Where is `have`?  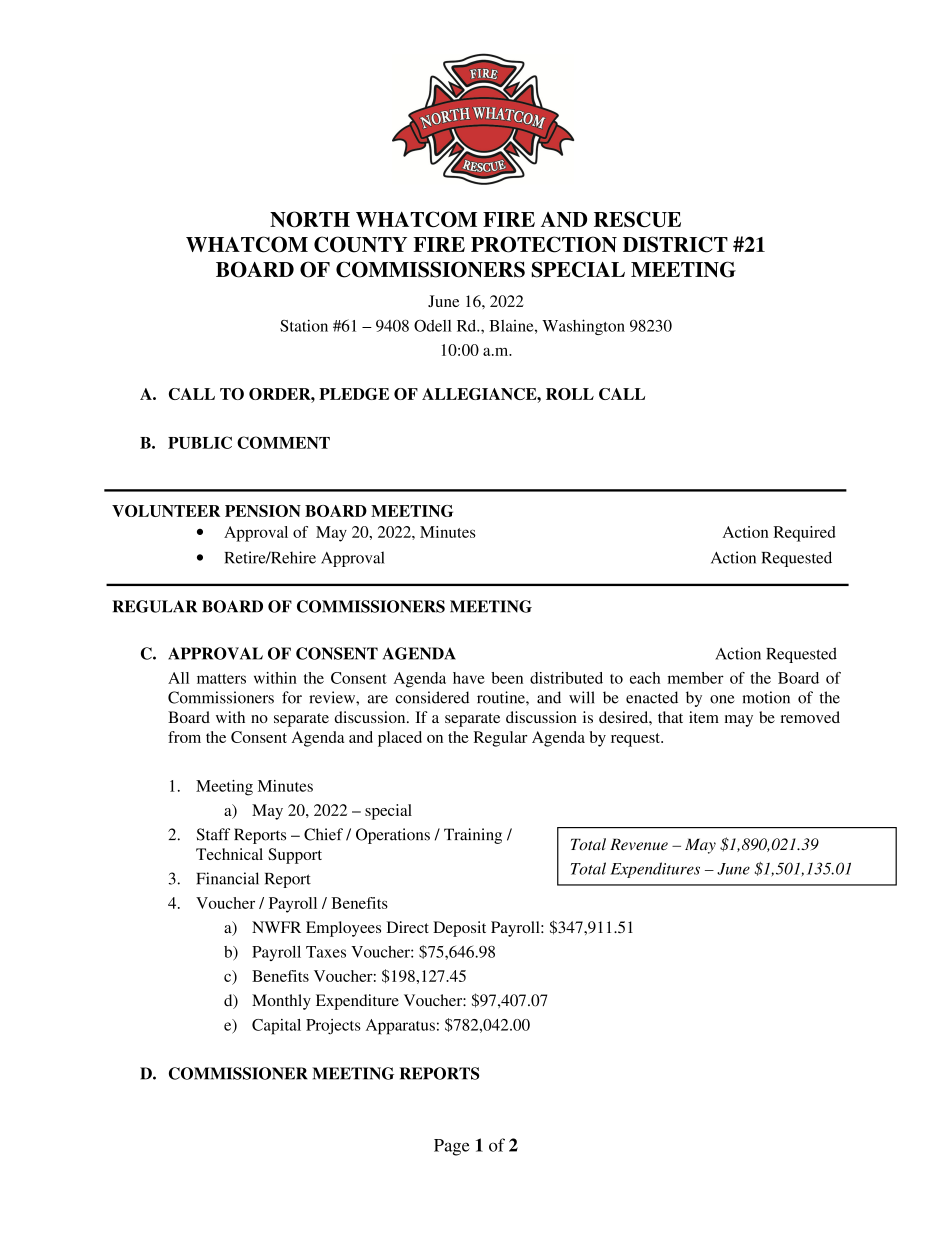
have is located at coordinates (469, 678).
